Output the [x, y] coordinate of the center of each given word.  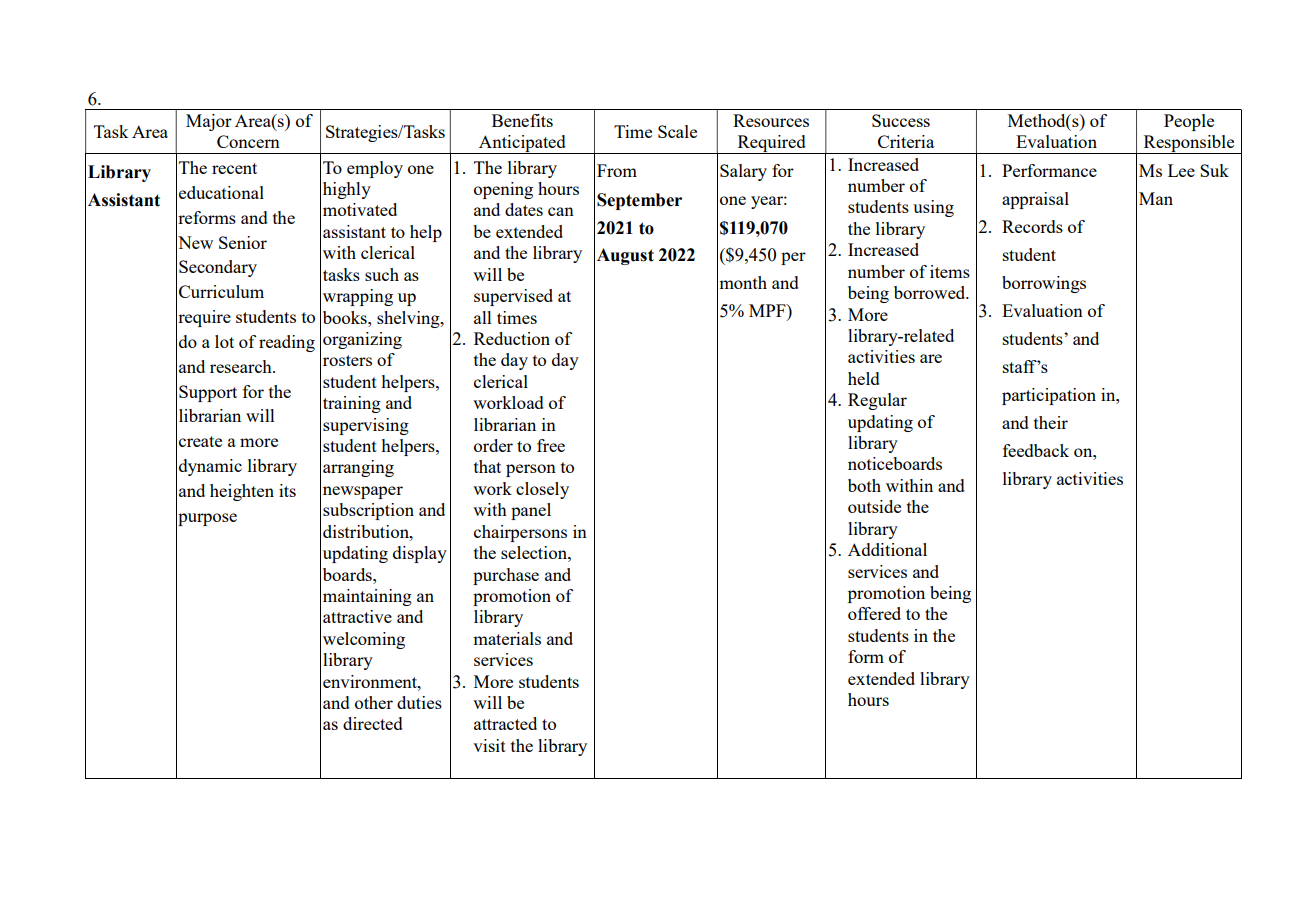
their [1051, 422]
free [551, 445]
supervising [366, 426]
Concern [248, 141]
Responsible [1189, 144]
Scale [677, 131]
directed [373, 723]
